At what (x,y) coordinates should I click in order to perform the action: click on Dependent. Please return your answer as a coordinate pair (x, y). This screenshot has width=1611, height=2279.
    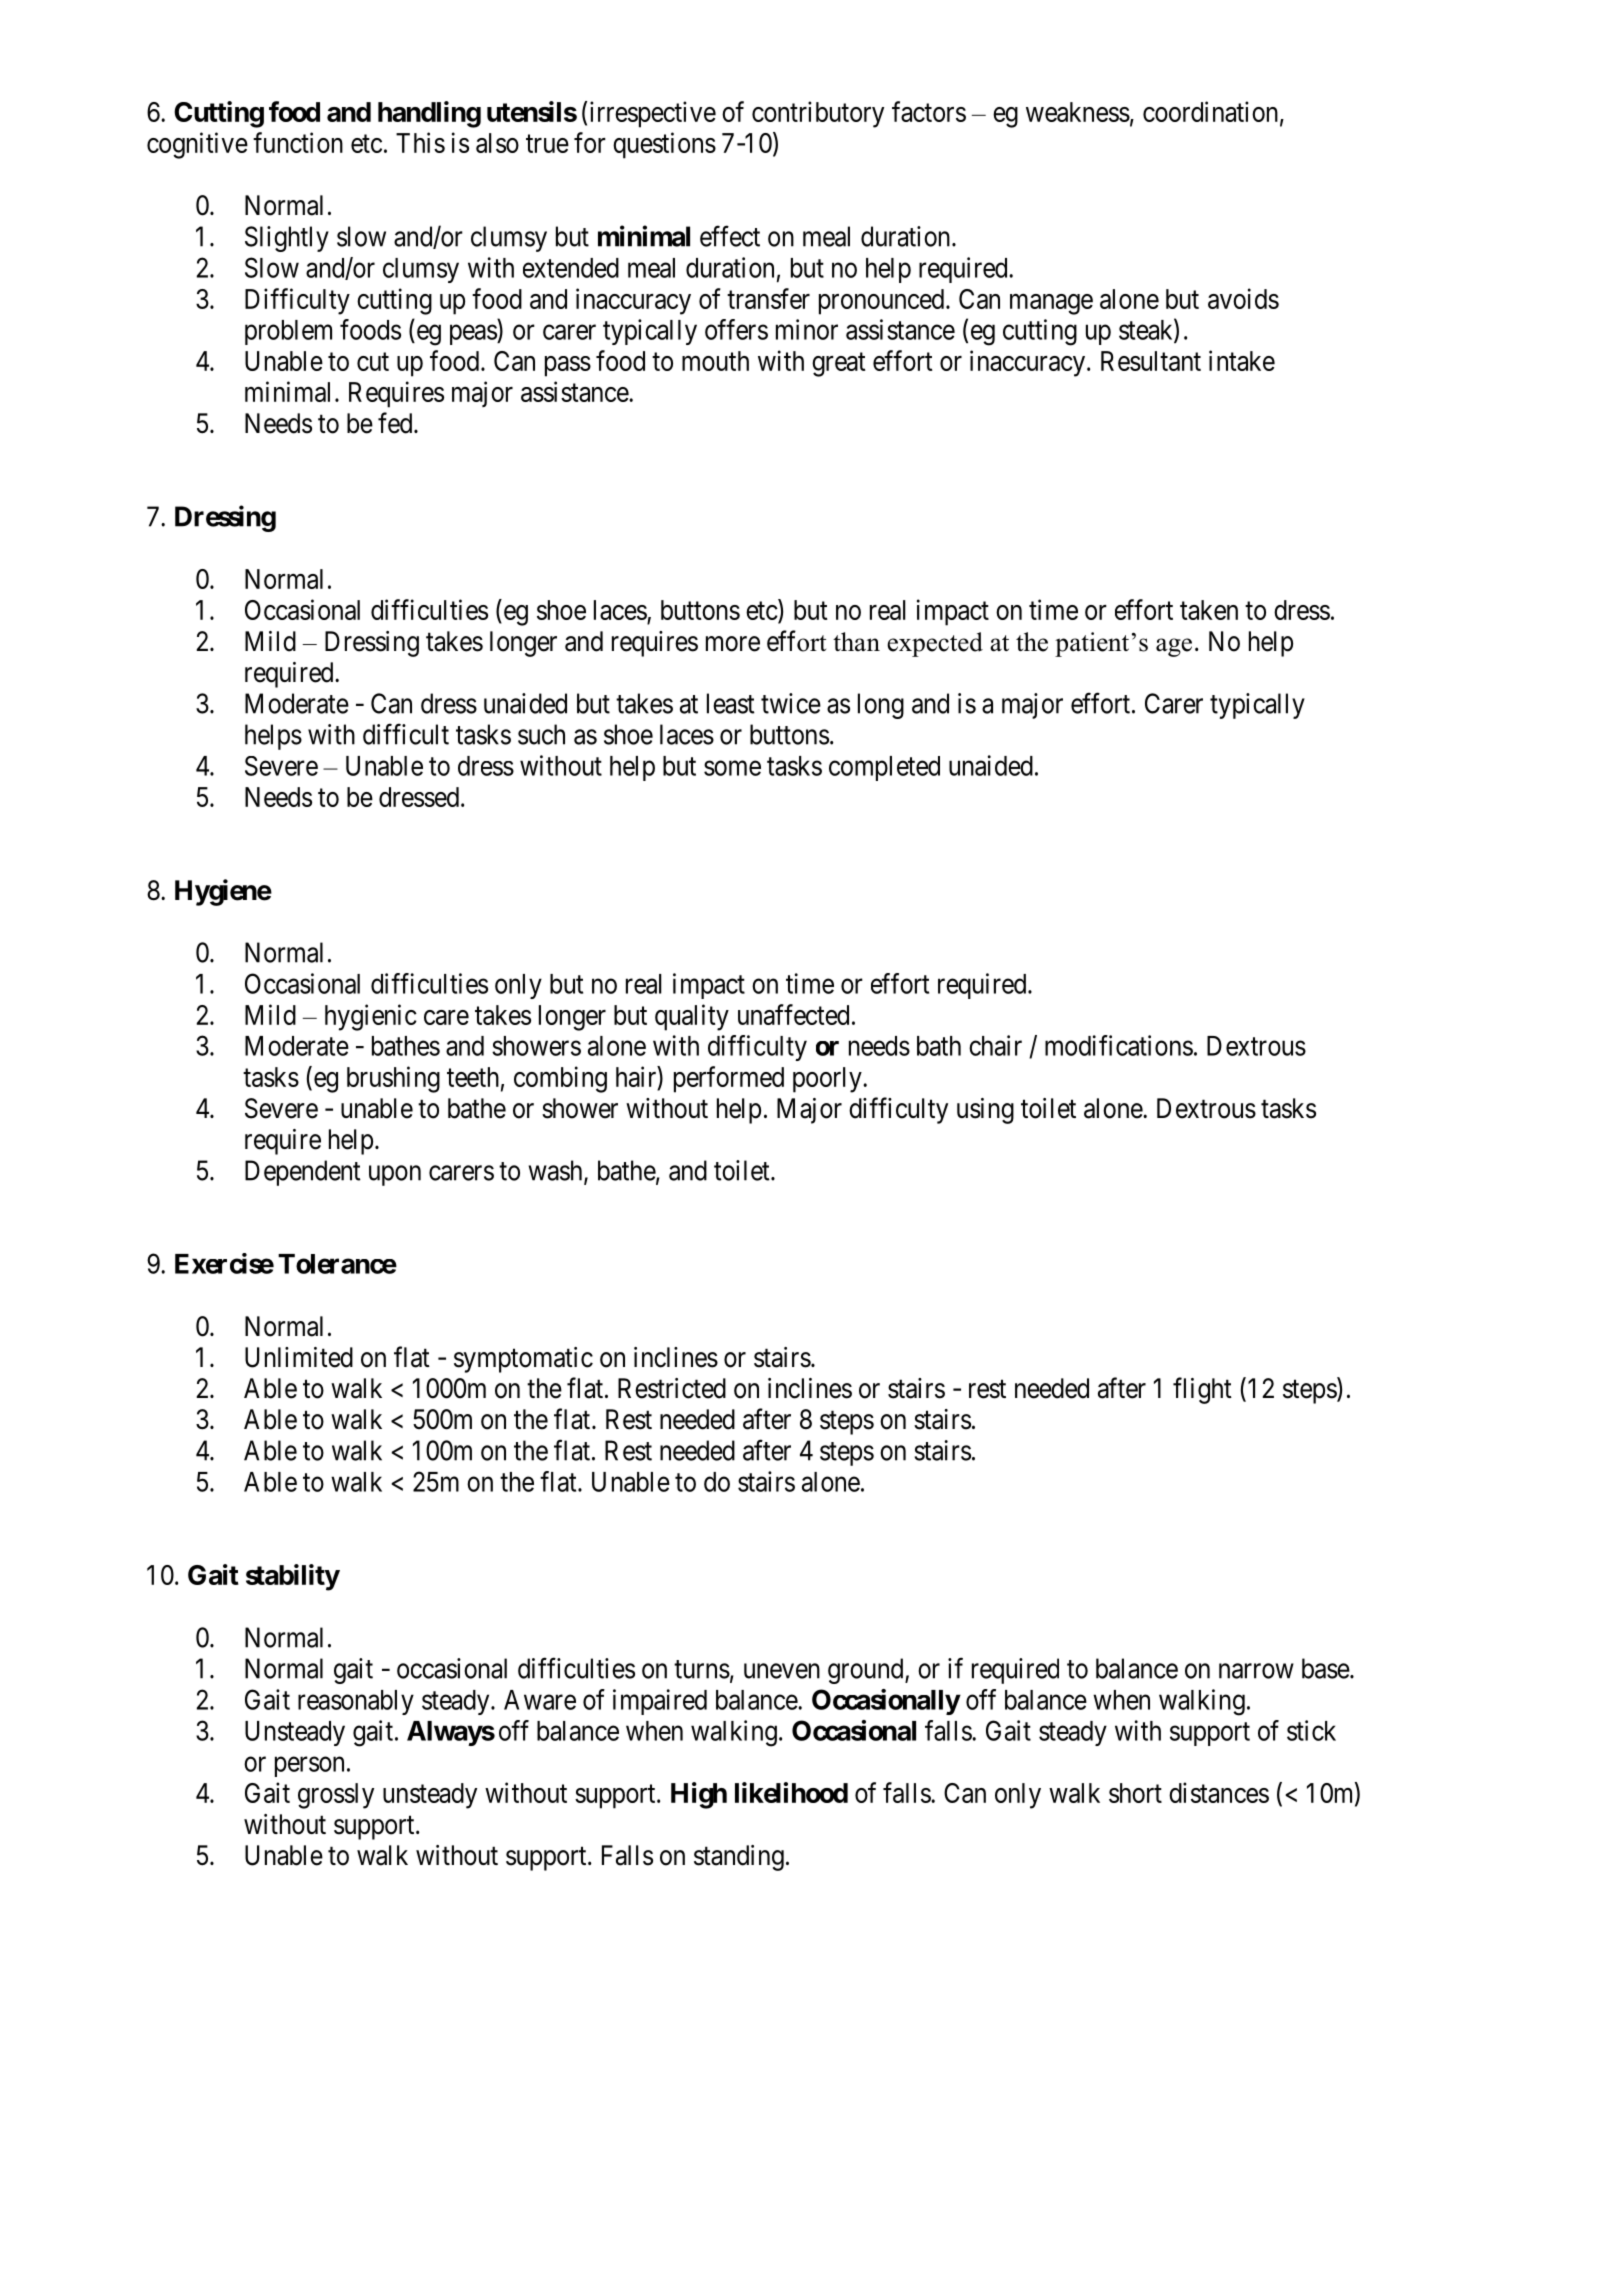
    Looking at the image, I should click on (303, 1173).
